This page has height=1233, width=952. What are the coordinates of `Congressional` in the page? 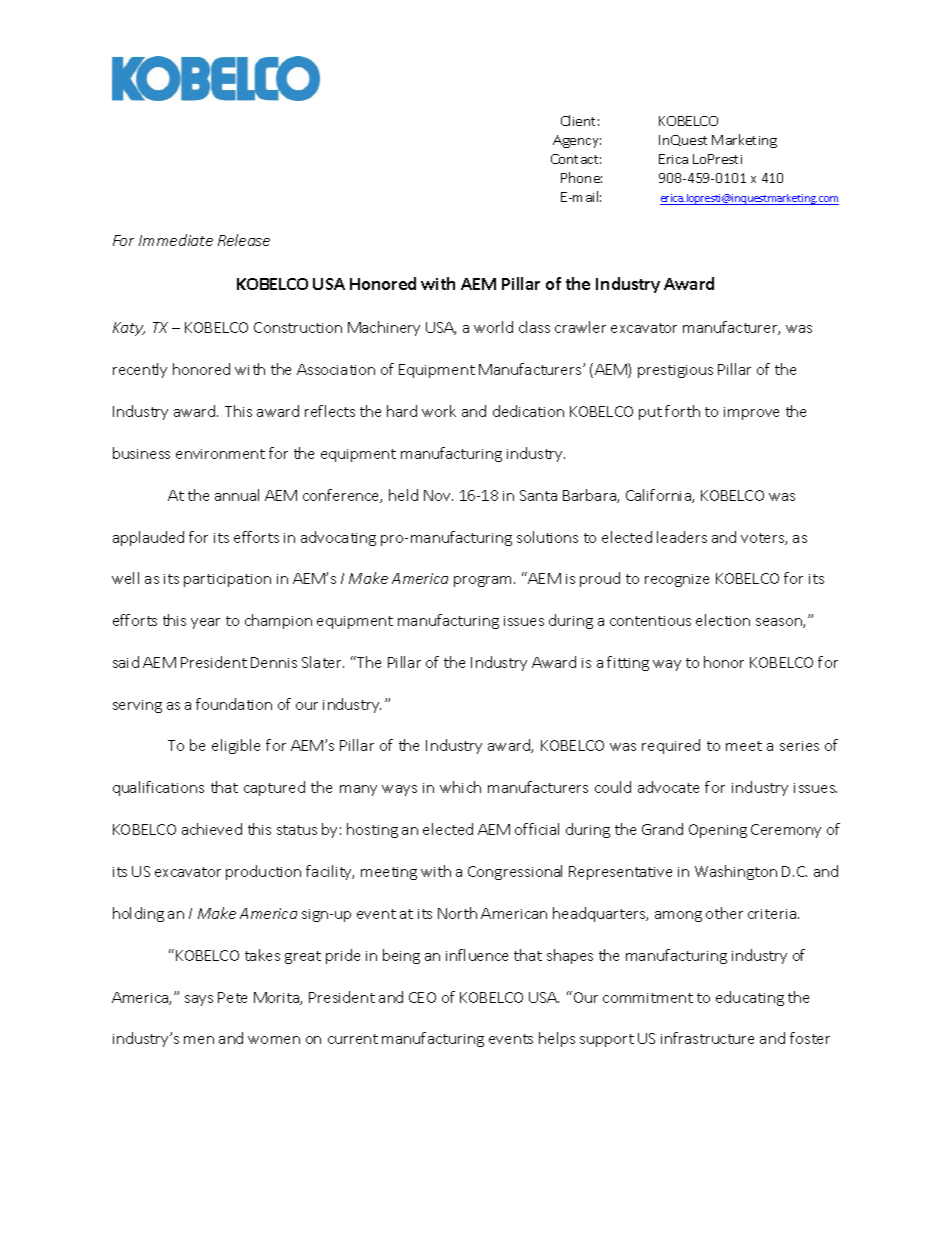 It's located at (515, 872).
